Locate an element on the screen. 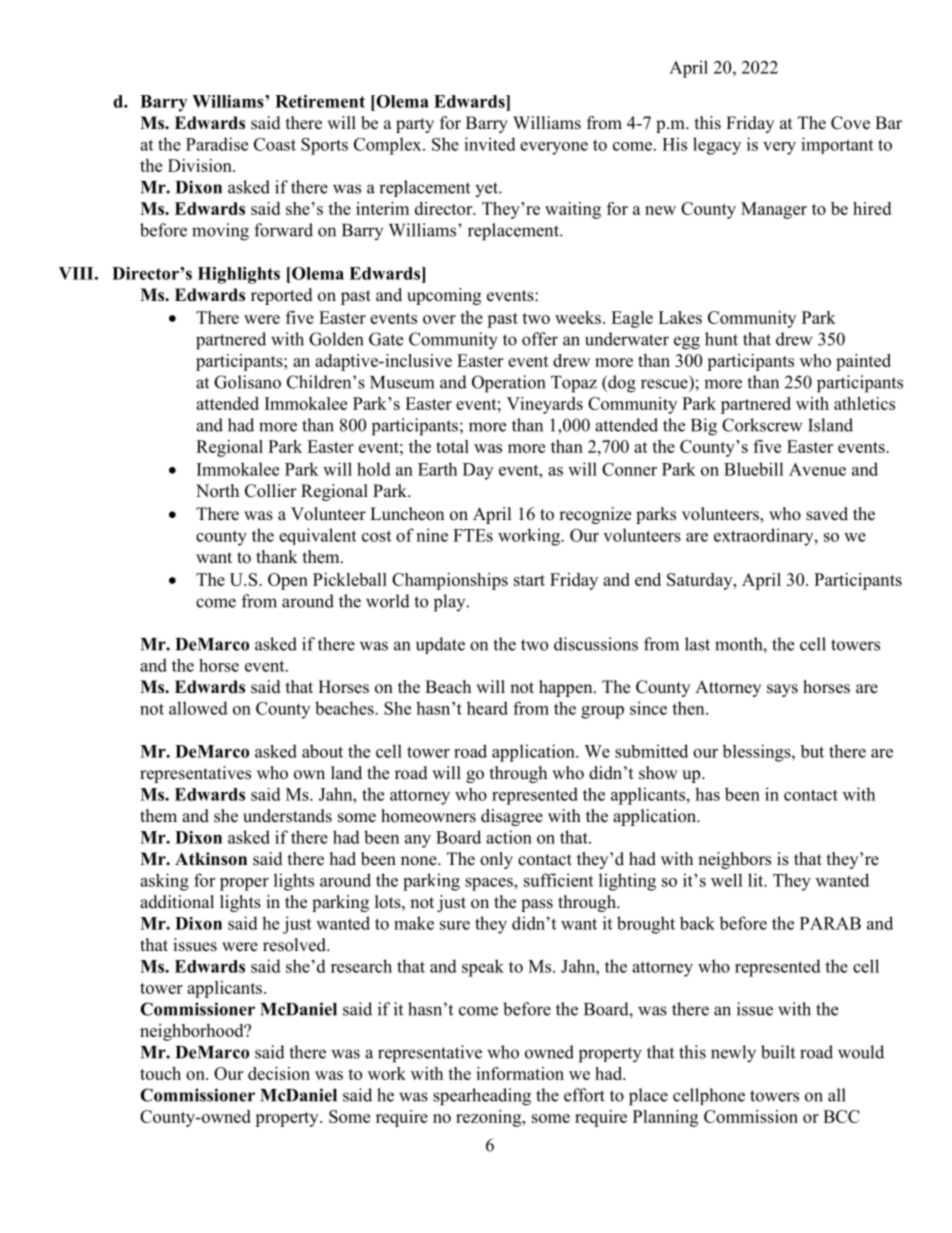 This screenshot has width=952, height=1233. information is located at coordinates (520, 1073).
